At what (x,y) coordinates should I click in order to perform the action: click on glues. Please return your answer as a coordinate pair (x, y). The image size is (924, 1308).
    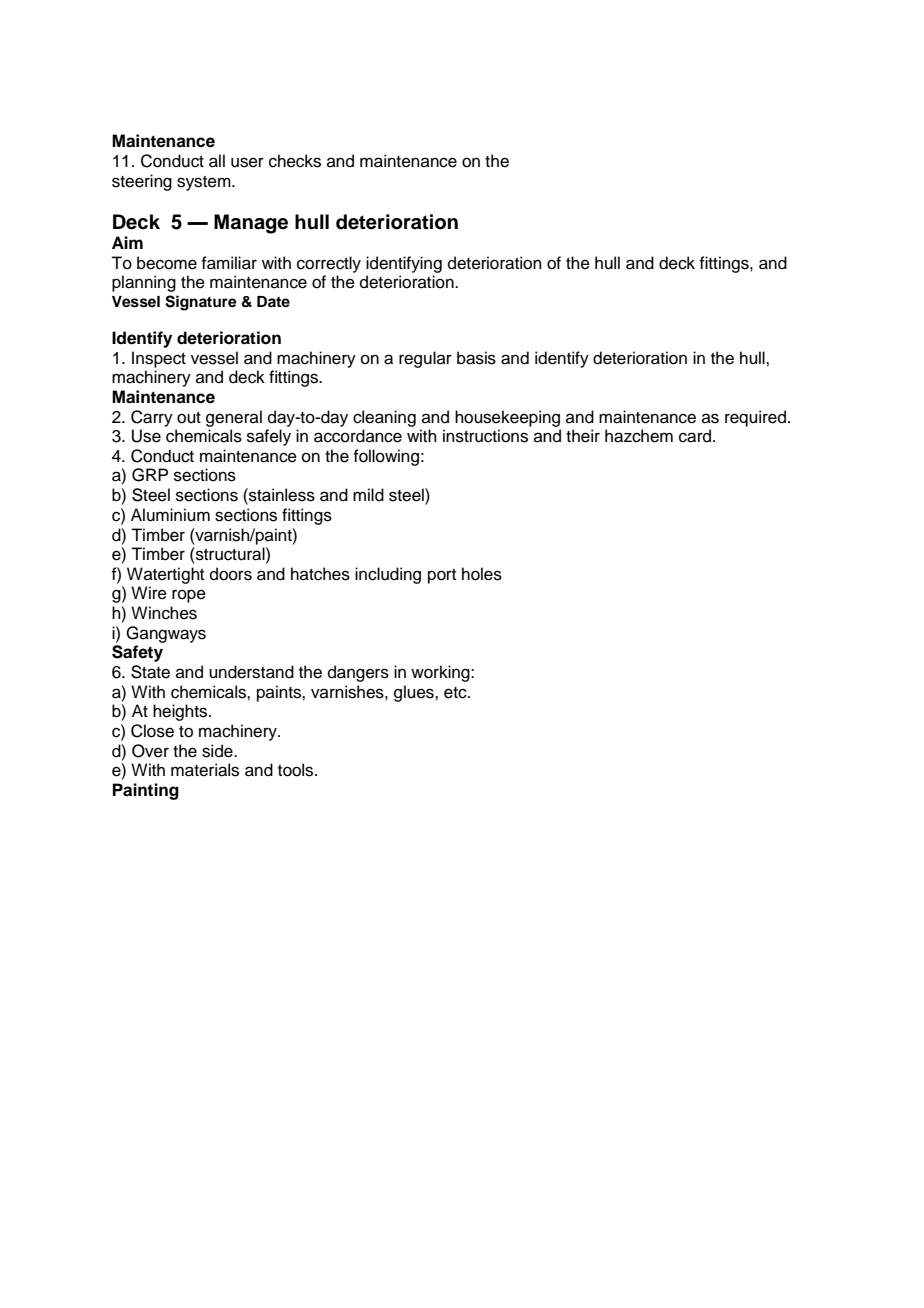
    Looking at the image, I should click on (415, 693).
